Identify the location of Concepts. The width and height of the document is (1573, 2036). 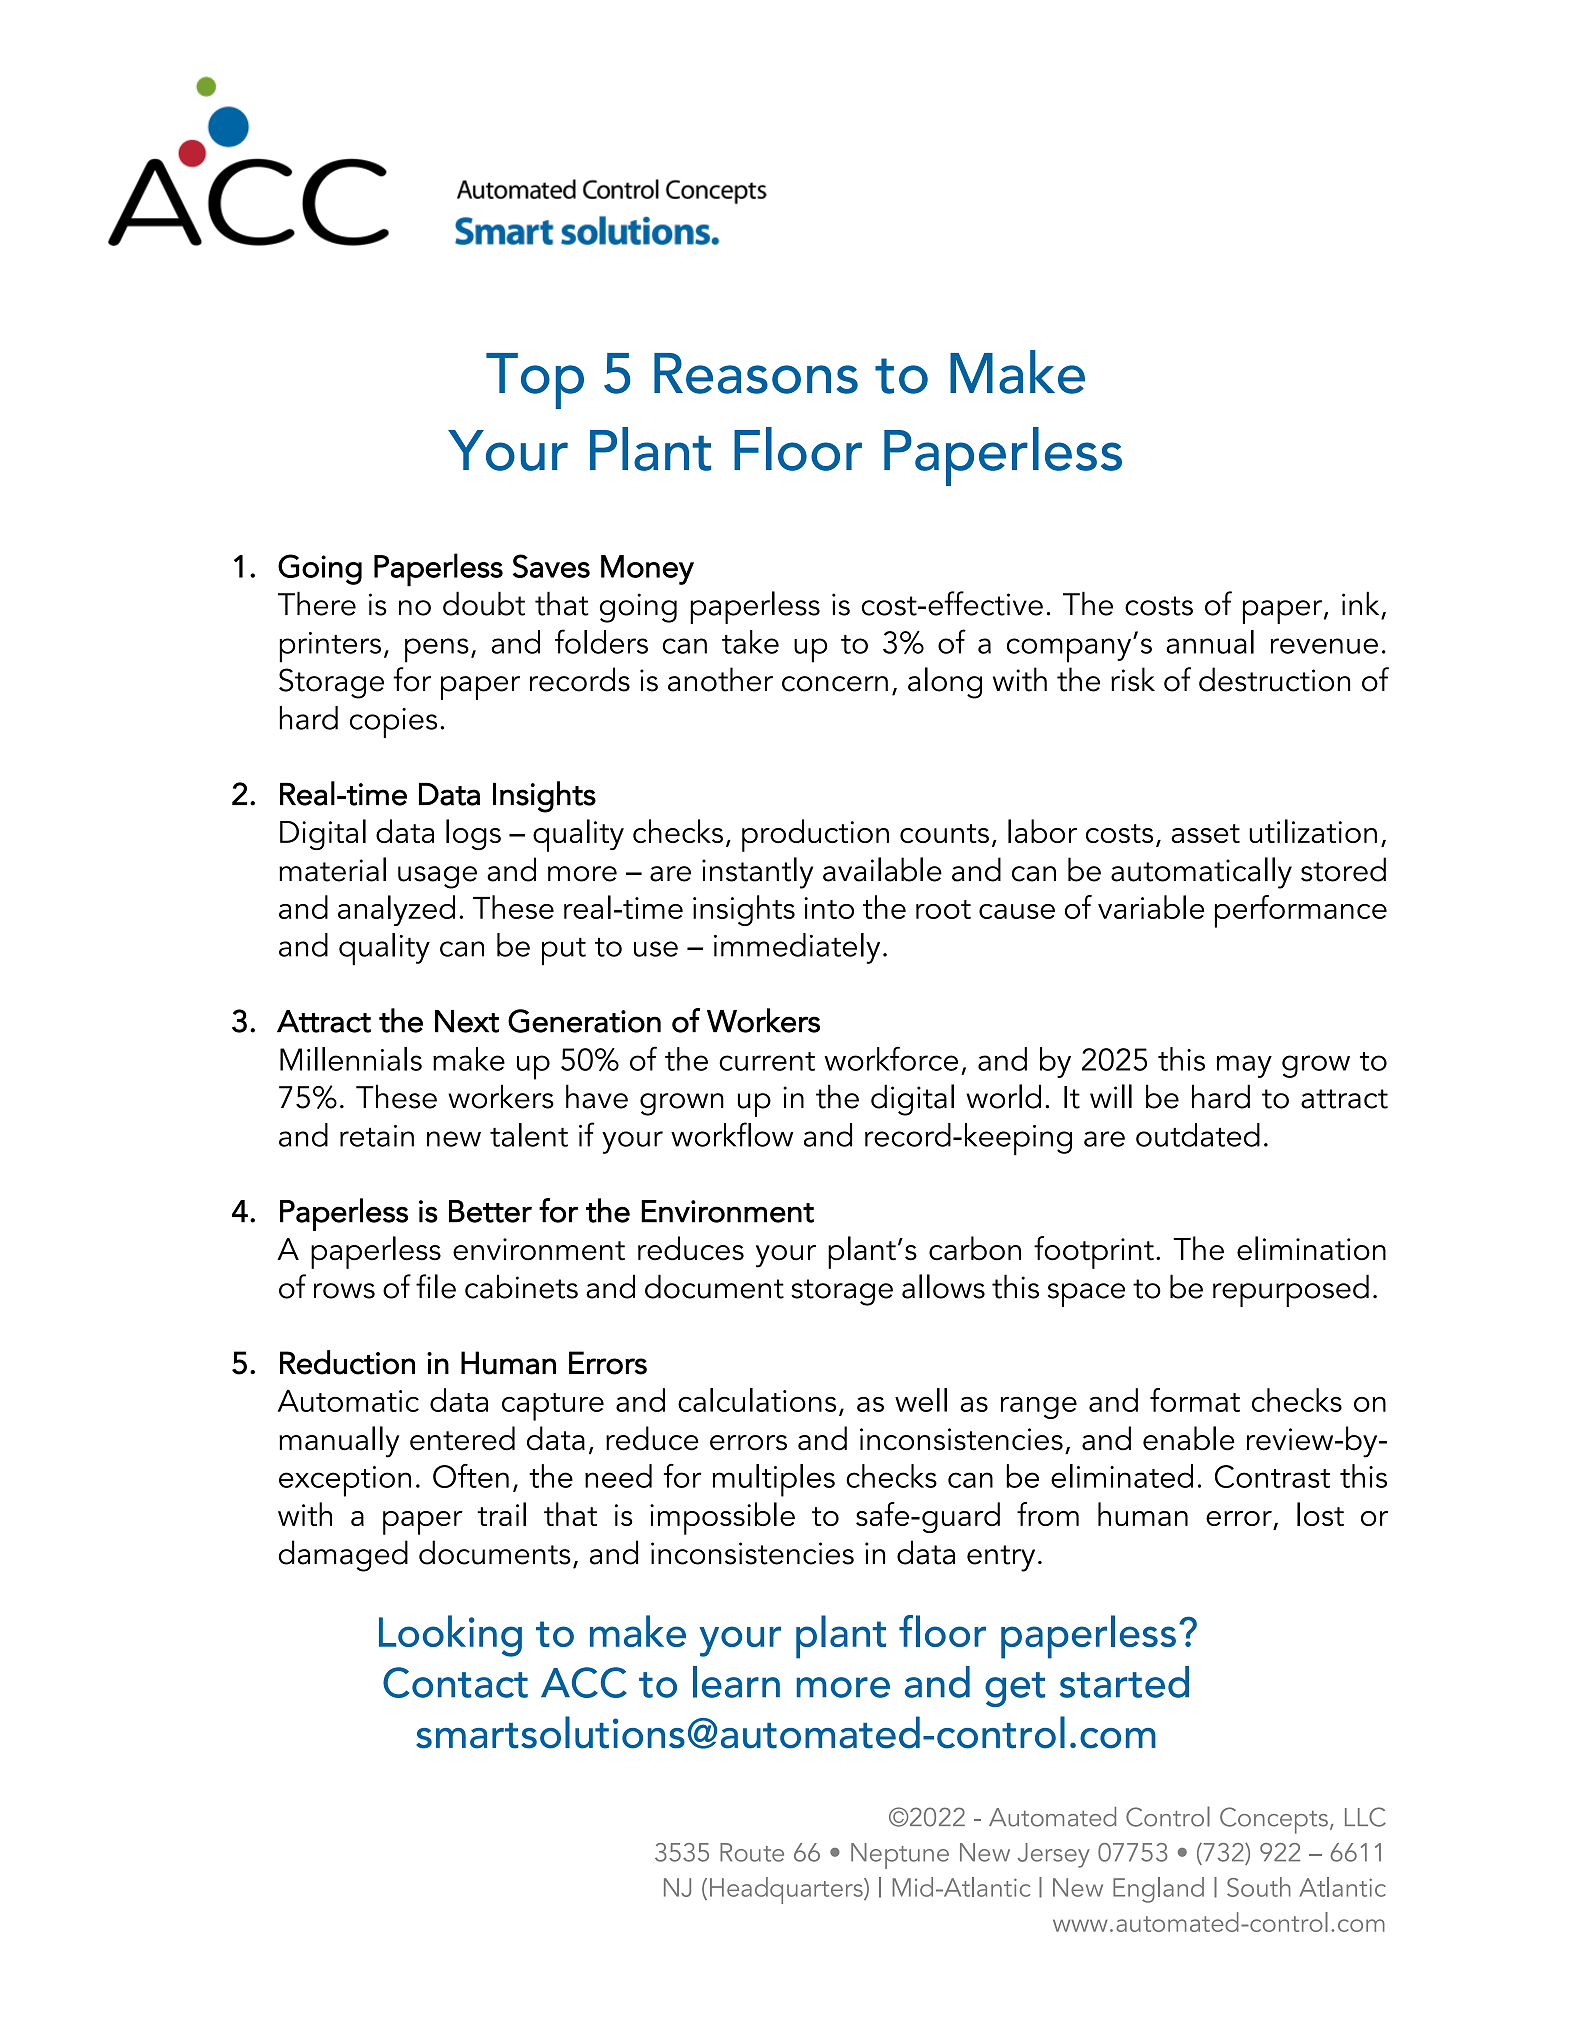
(1274, 1820).
